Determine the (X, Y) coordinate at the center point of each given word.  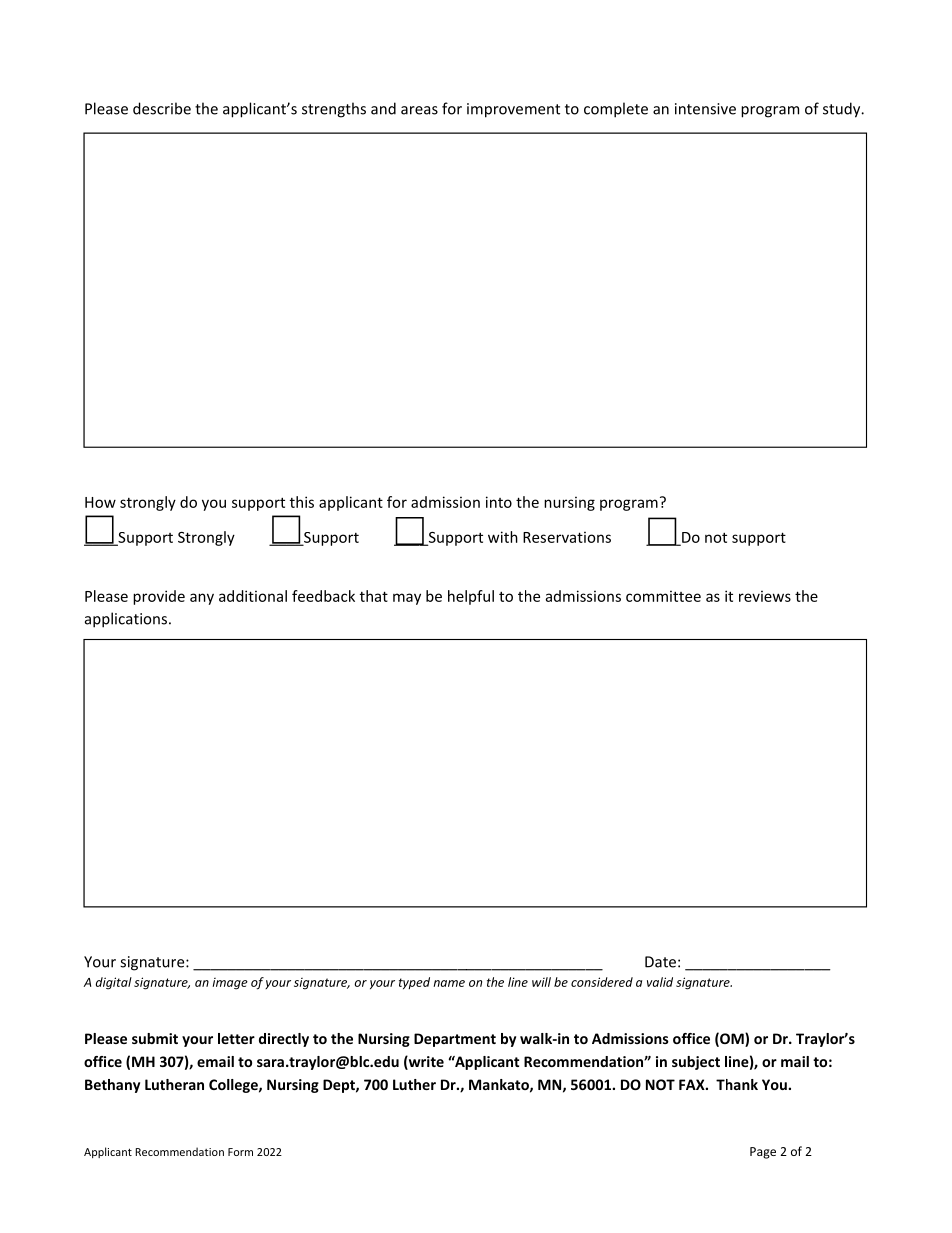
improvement (513, 110)
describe (162, 108)
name (449, 983)
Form (240, 1152)
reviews (765, 596)
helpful (471, 597)
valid (660, 982)
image (230, 984)
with (503, 537)
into (499, 502)
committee (663, 596)
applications (127, 620)
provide (159, 597)
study (843, 110)
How (100, 502)
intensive (705, 109)
